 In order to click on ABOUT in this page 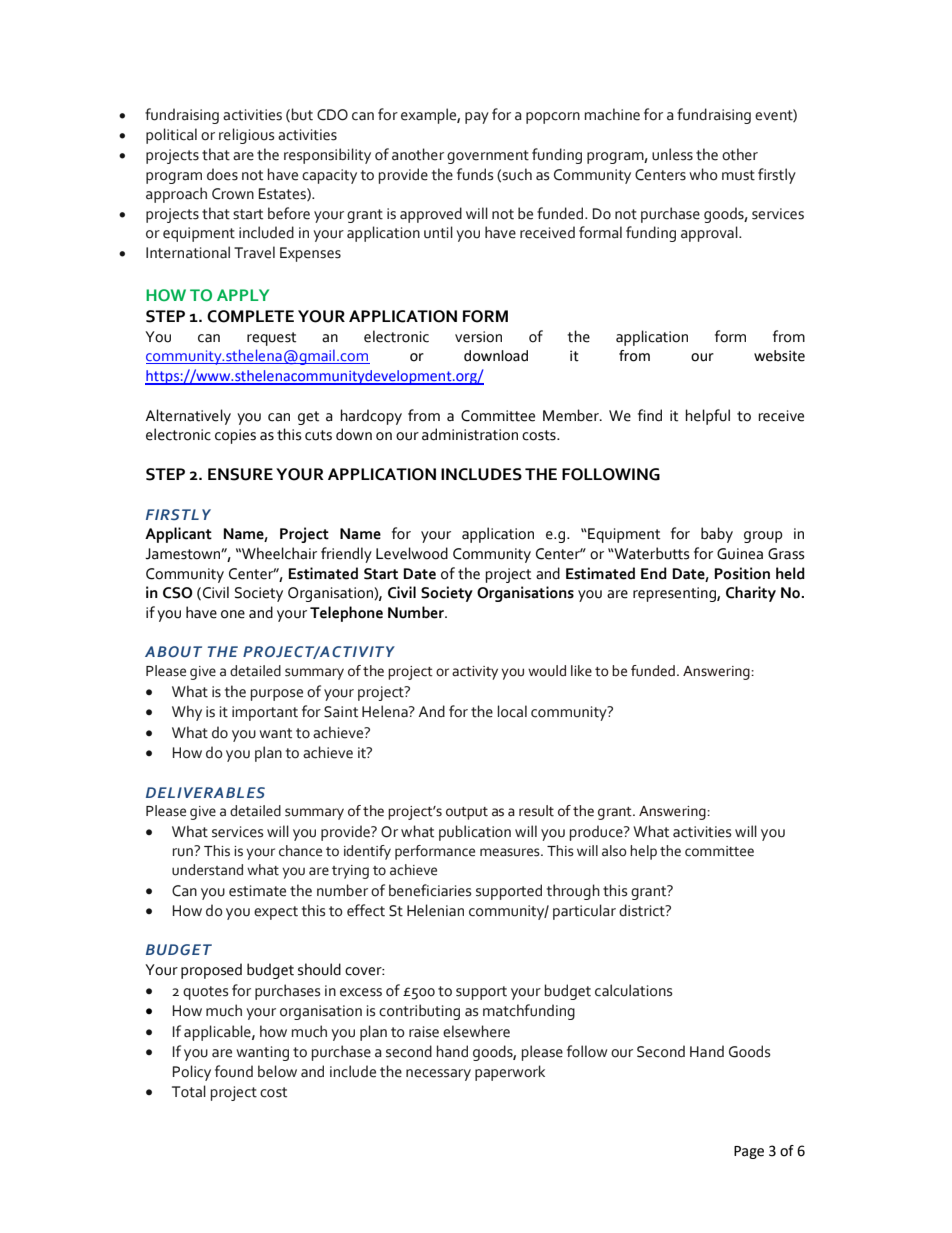, I will do `click(173, 651)`.
